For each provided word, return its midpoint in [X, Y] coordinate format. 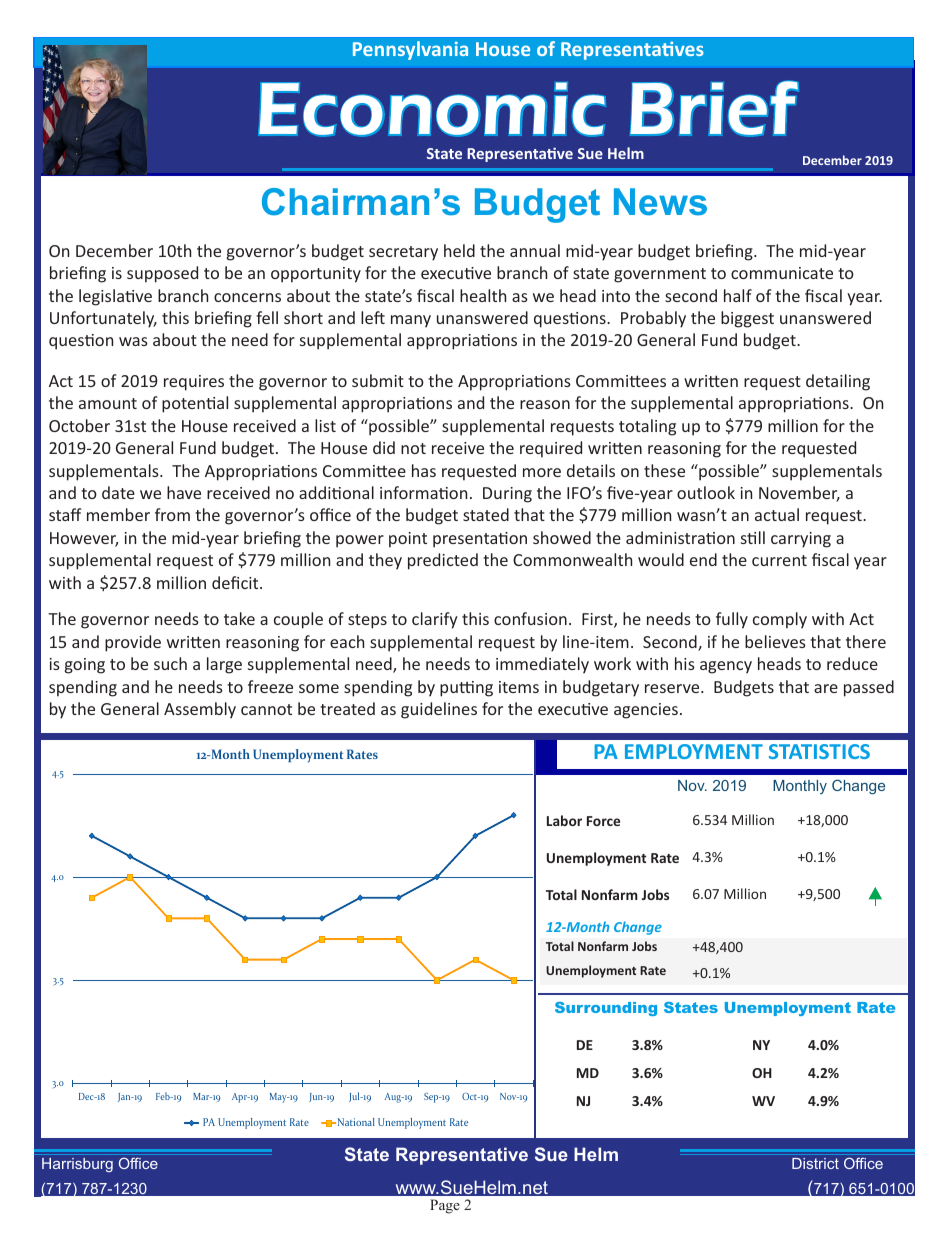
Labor [564, 820]
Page [445, 1206]
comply [780, 620]
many [411, 321]
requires [194, 383]
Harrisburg [77, 1165]
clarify [435, 620]
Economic [432, 109]
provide [133, 643]
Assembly [200, 710]
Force [603, 821]
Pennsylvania [410, 50]
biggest [747, 319]
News [660, 202]
